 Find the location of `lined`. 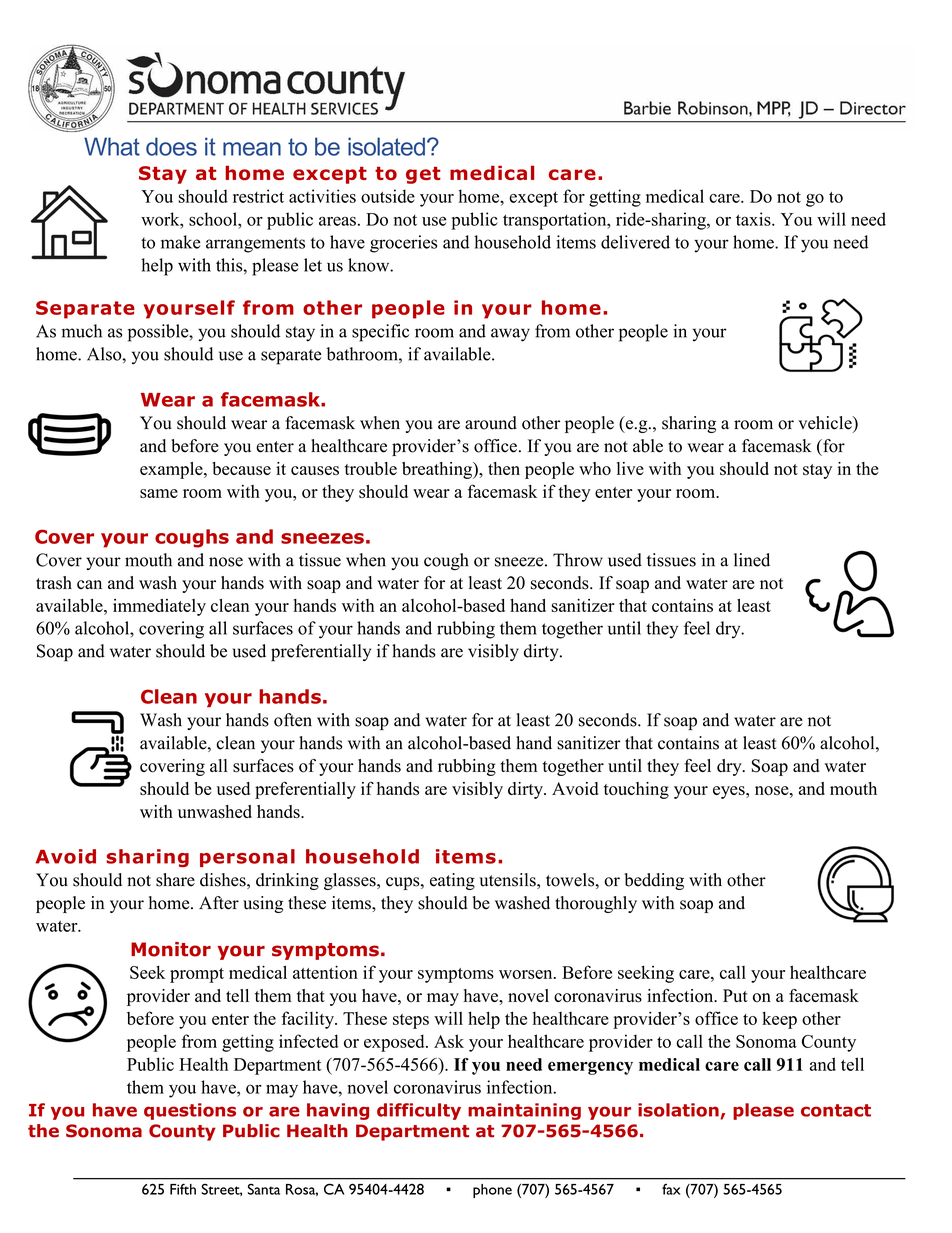

lined is located at coordinates (752, 560).
